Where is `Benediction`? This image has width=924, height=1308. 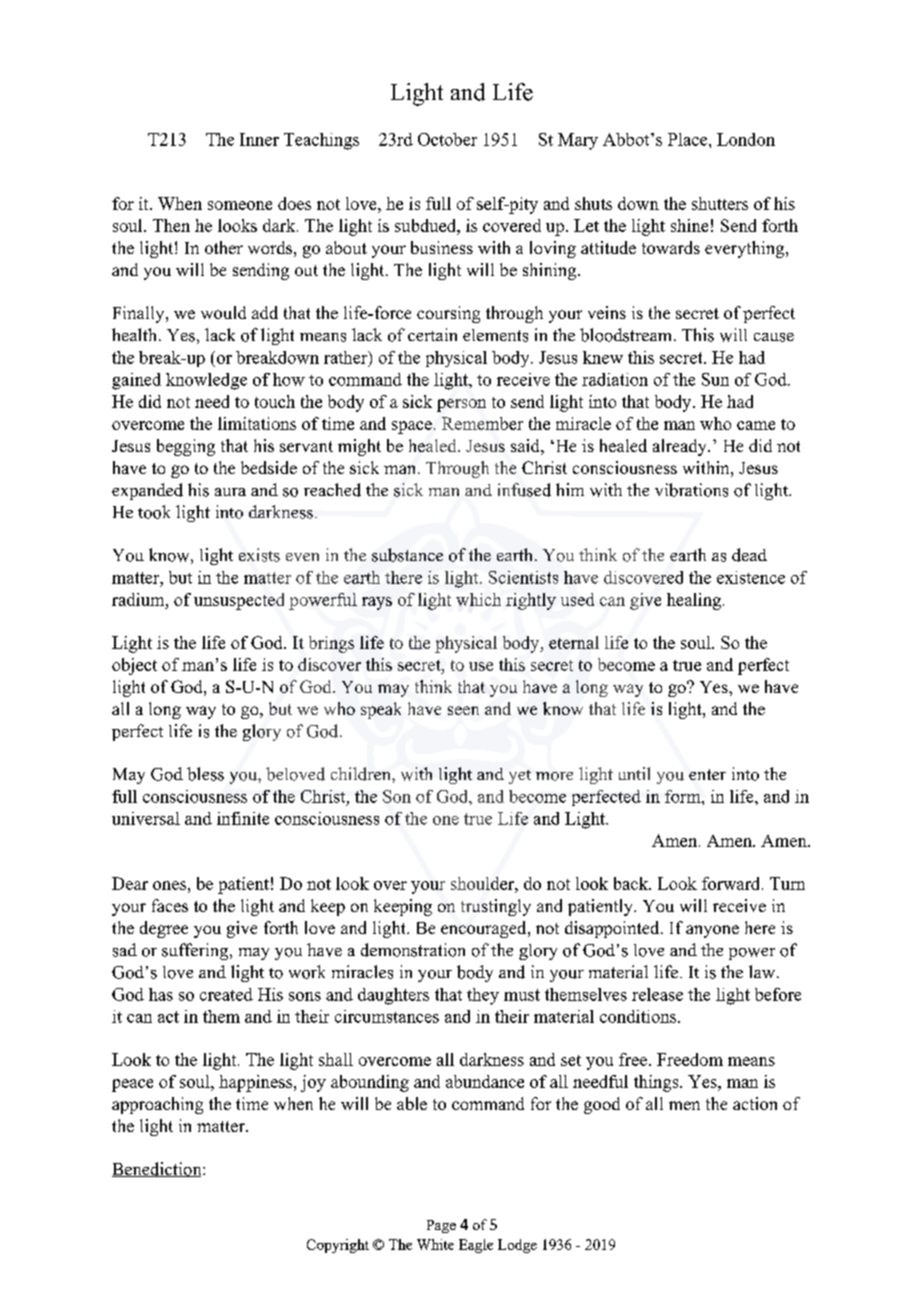
Benediction is located at coordinates (158, 1169).
